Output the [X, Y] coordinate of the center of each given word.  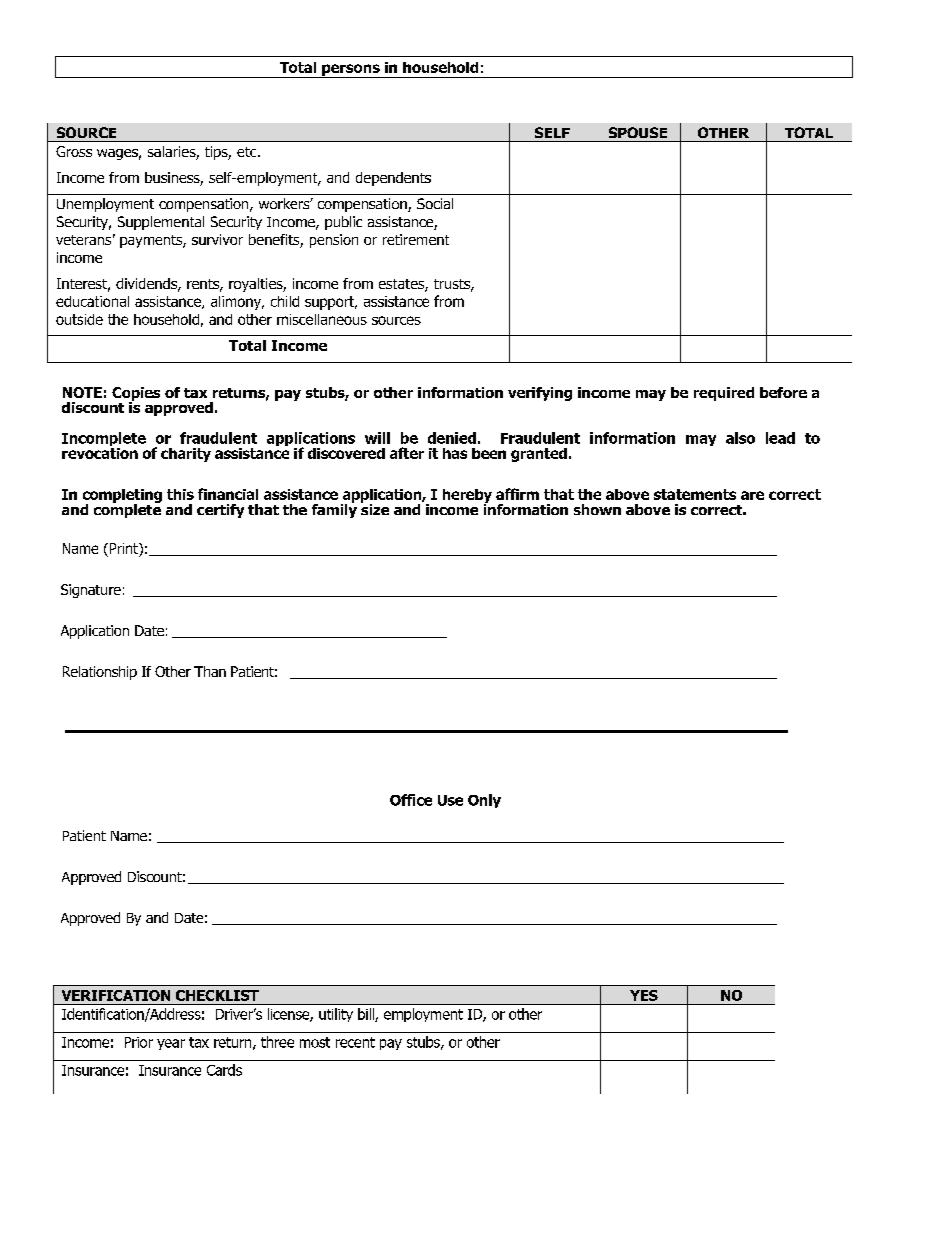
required [724, 394]
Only [484, 801]
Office [411, 800]
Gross [74, 151]
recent [355, 1042]
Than [210, 671]
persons [351, 71]
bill [367, 1015]
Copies [136, 395]
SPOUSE [638, 132]
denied [452, 438]
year [171, 1044]
